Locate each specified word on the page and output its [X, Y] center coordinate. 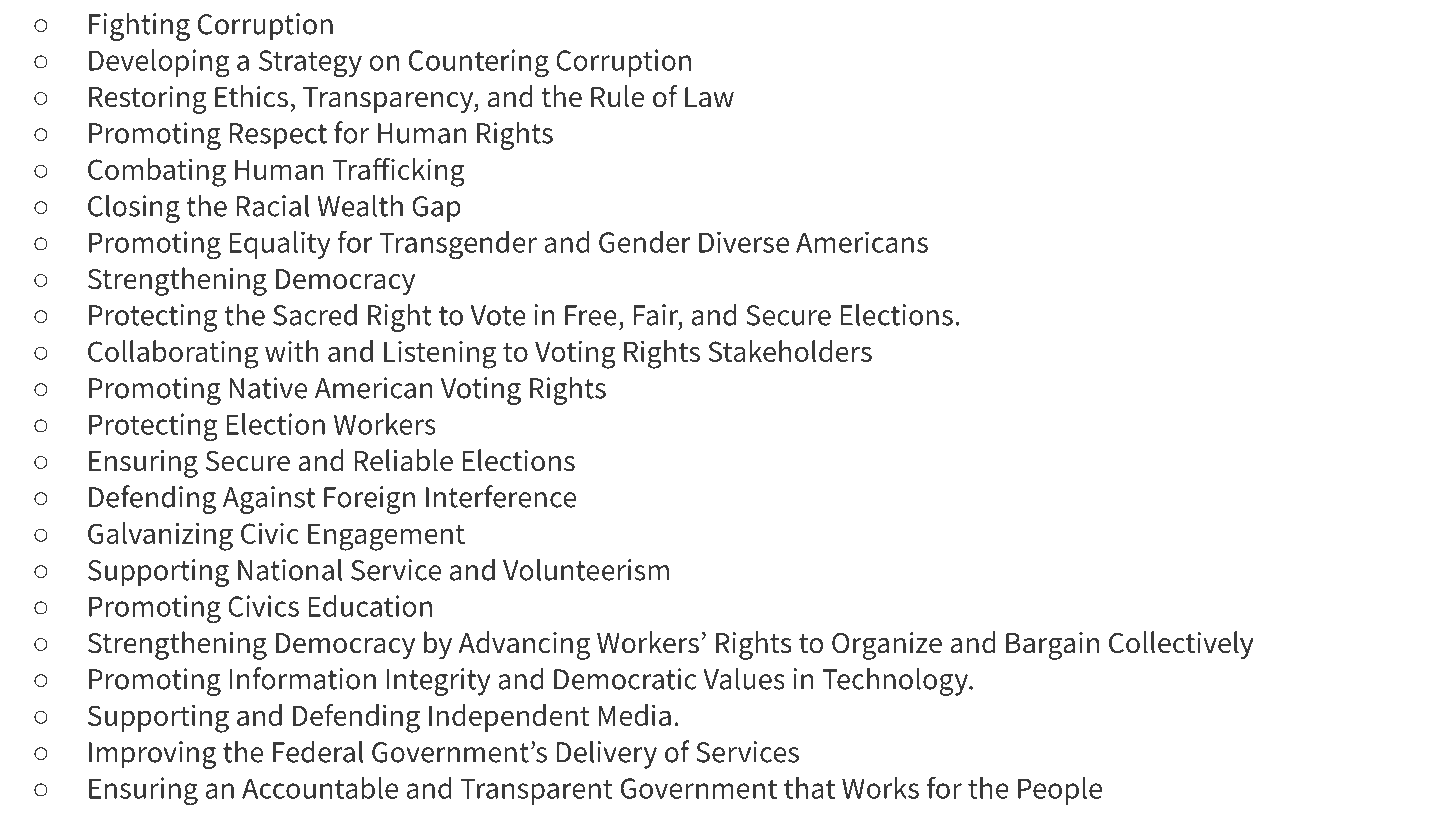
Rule [617, 96]
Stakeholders [790, 351]
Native [268, 388]
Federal [318, 751]
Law [709, 97]
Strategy [310, 64]
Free [591, 315]
